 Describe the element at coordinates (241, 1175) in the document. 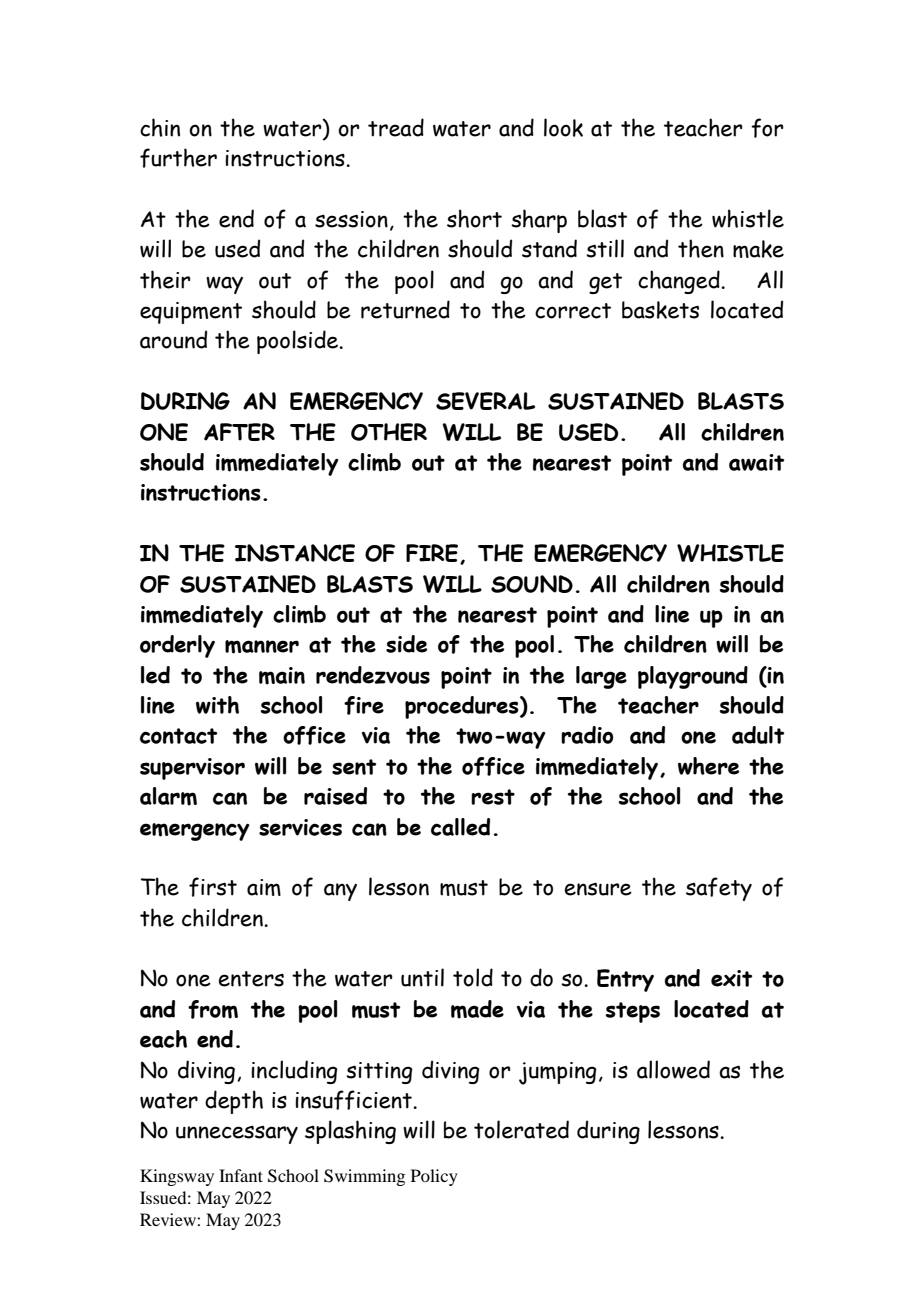

I see `Infant` at that location.
